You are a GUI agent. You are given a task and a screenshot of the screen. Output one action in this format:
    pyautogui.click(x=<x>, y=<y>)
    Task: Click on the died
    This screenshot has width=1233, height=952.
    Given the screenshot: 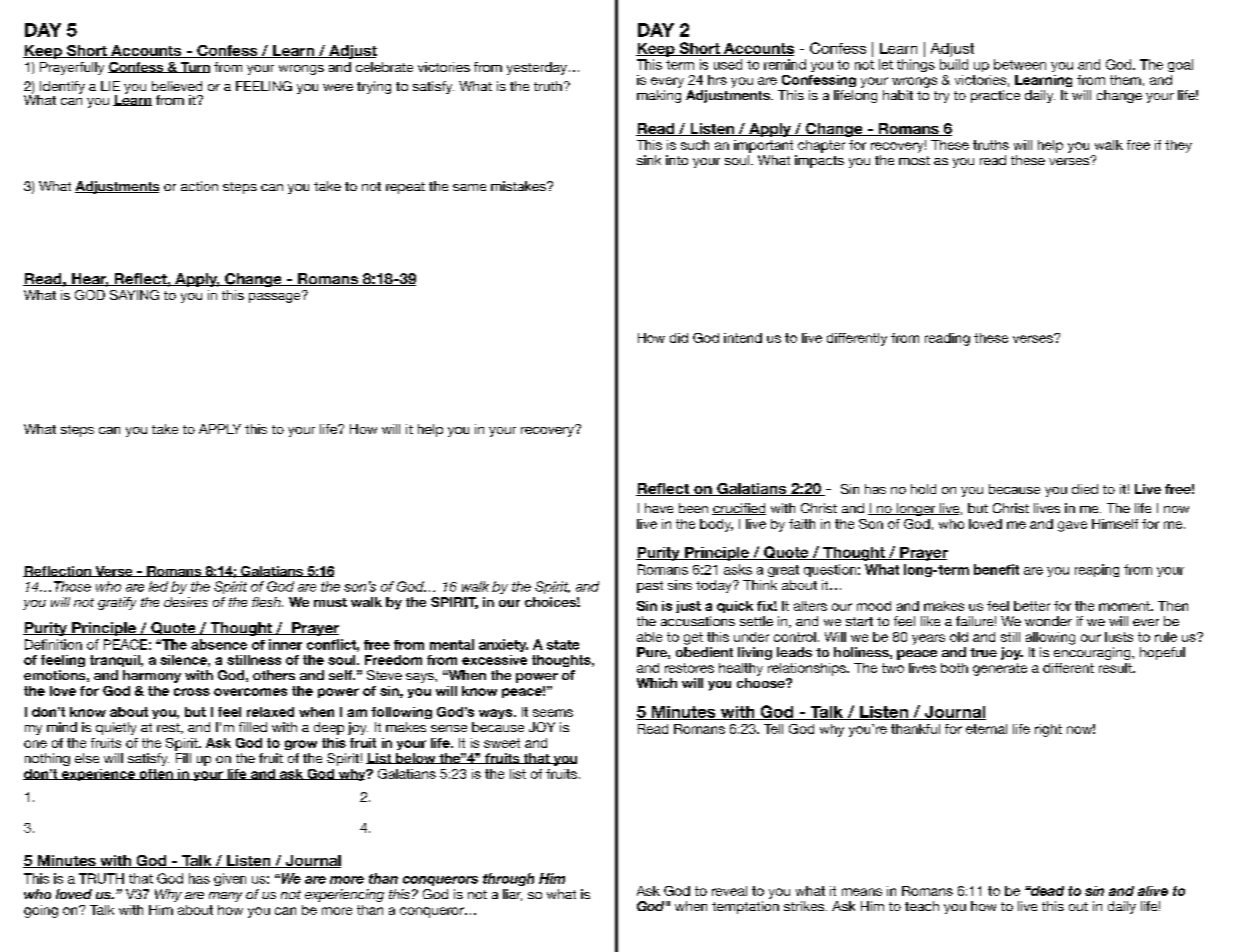 What is the action you would take?
    pyautogui.click(x=1085, y=489)
